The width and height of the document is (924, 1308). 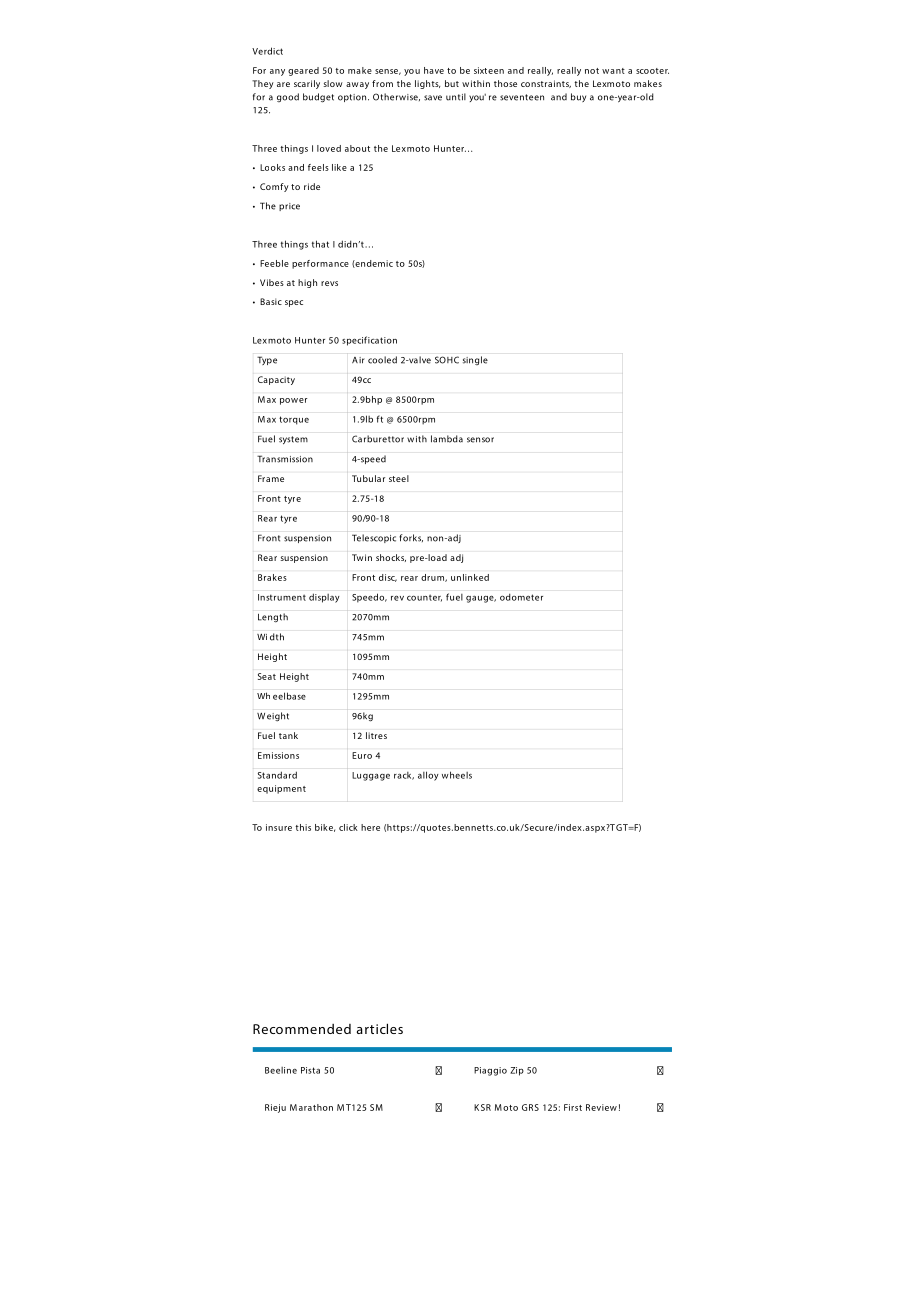 I want to click on scarily, so click(x=307, y=84).
